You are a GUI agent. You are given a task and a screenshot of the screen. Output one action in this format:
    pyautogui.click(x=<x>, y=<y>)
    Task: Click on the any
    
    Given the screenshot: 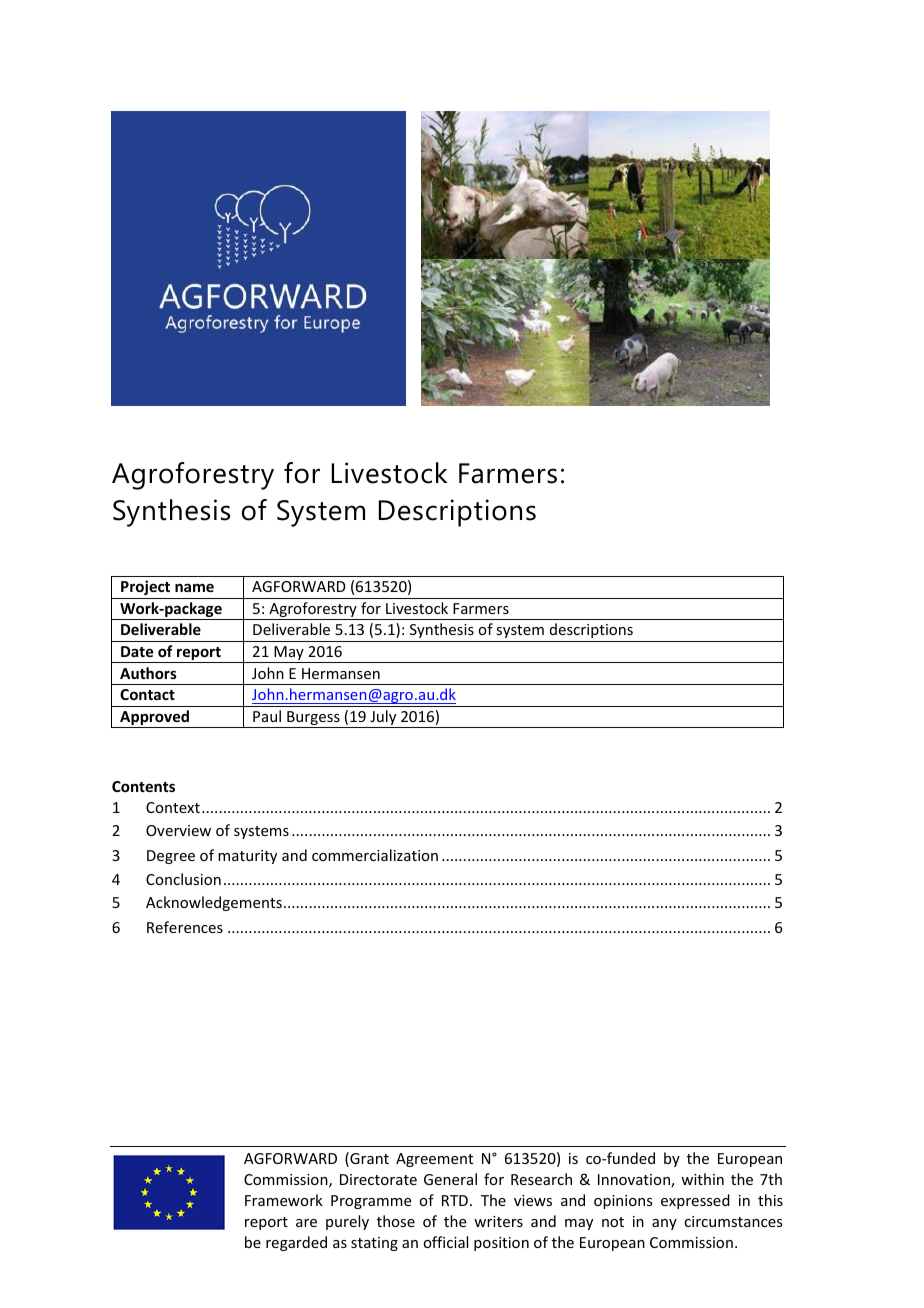 What is the action you would take?
    pyautogui.click(x=664, y=1224)
